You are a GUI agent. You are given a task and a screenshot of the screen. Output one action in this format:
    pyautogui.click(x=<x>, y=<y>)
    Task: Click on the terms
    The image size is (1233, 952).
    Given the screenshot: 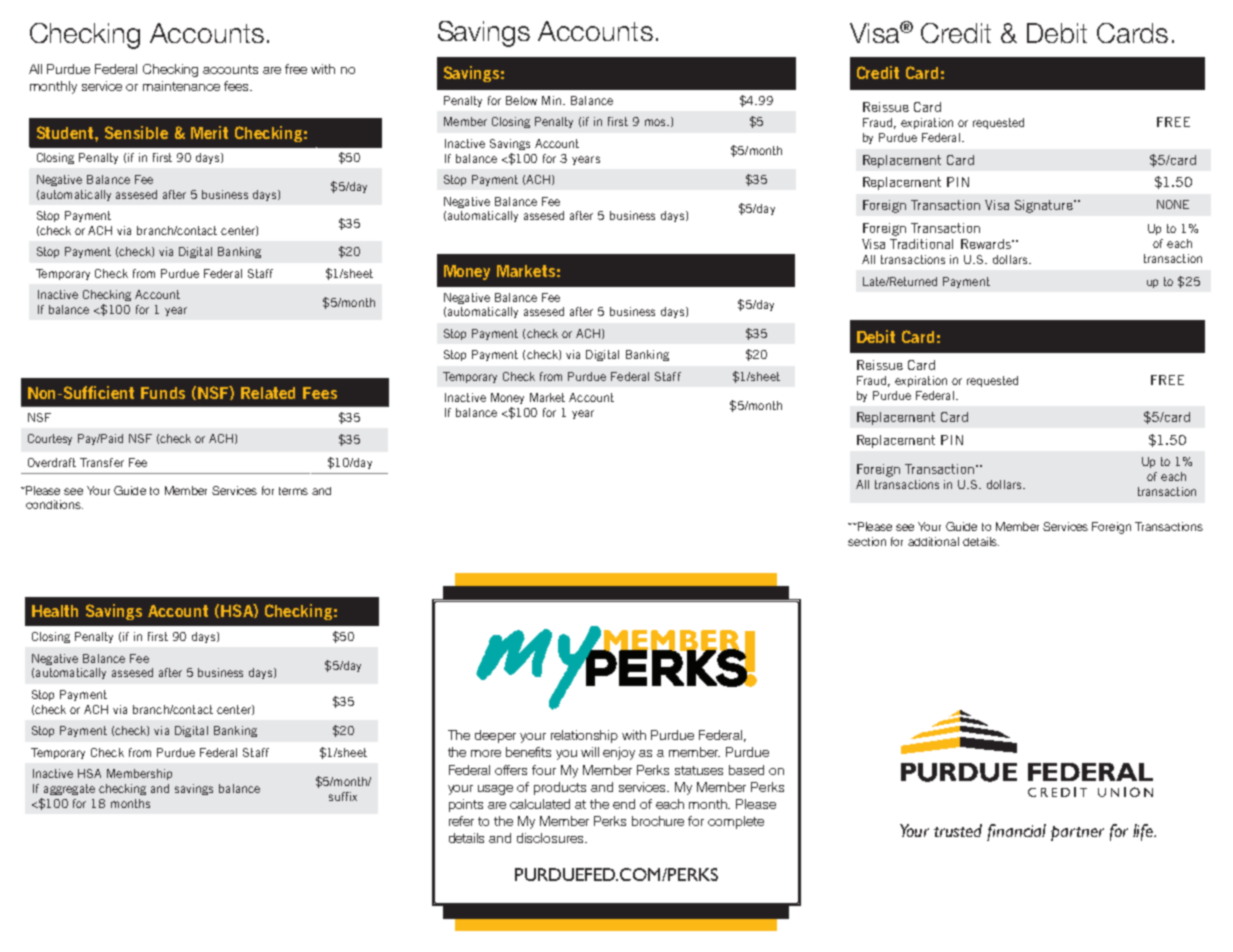 What is the action you would take?
    pyautogui.click(x=293, y=491)
